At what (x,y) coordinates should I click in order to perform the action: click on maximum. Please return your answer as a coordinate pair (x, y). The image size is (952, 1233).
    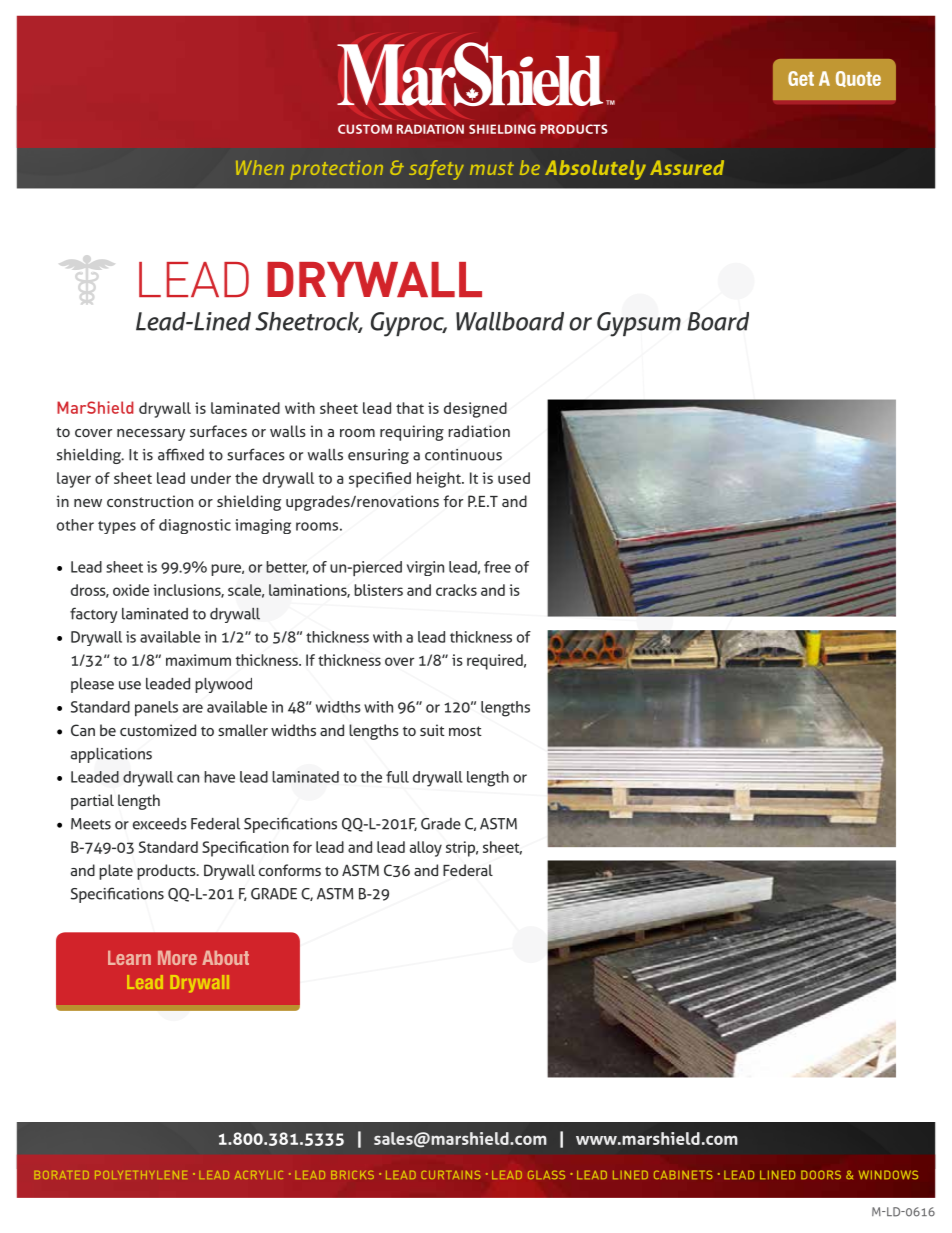
    Looking at the image, I should click on (198, 660).
